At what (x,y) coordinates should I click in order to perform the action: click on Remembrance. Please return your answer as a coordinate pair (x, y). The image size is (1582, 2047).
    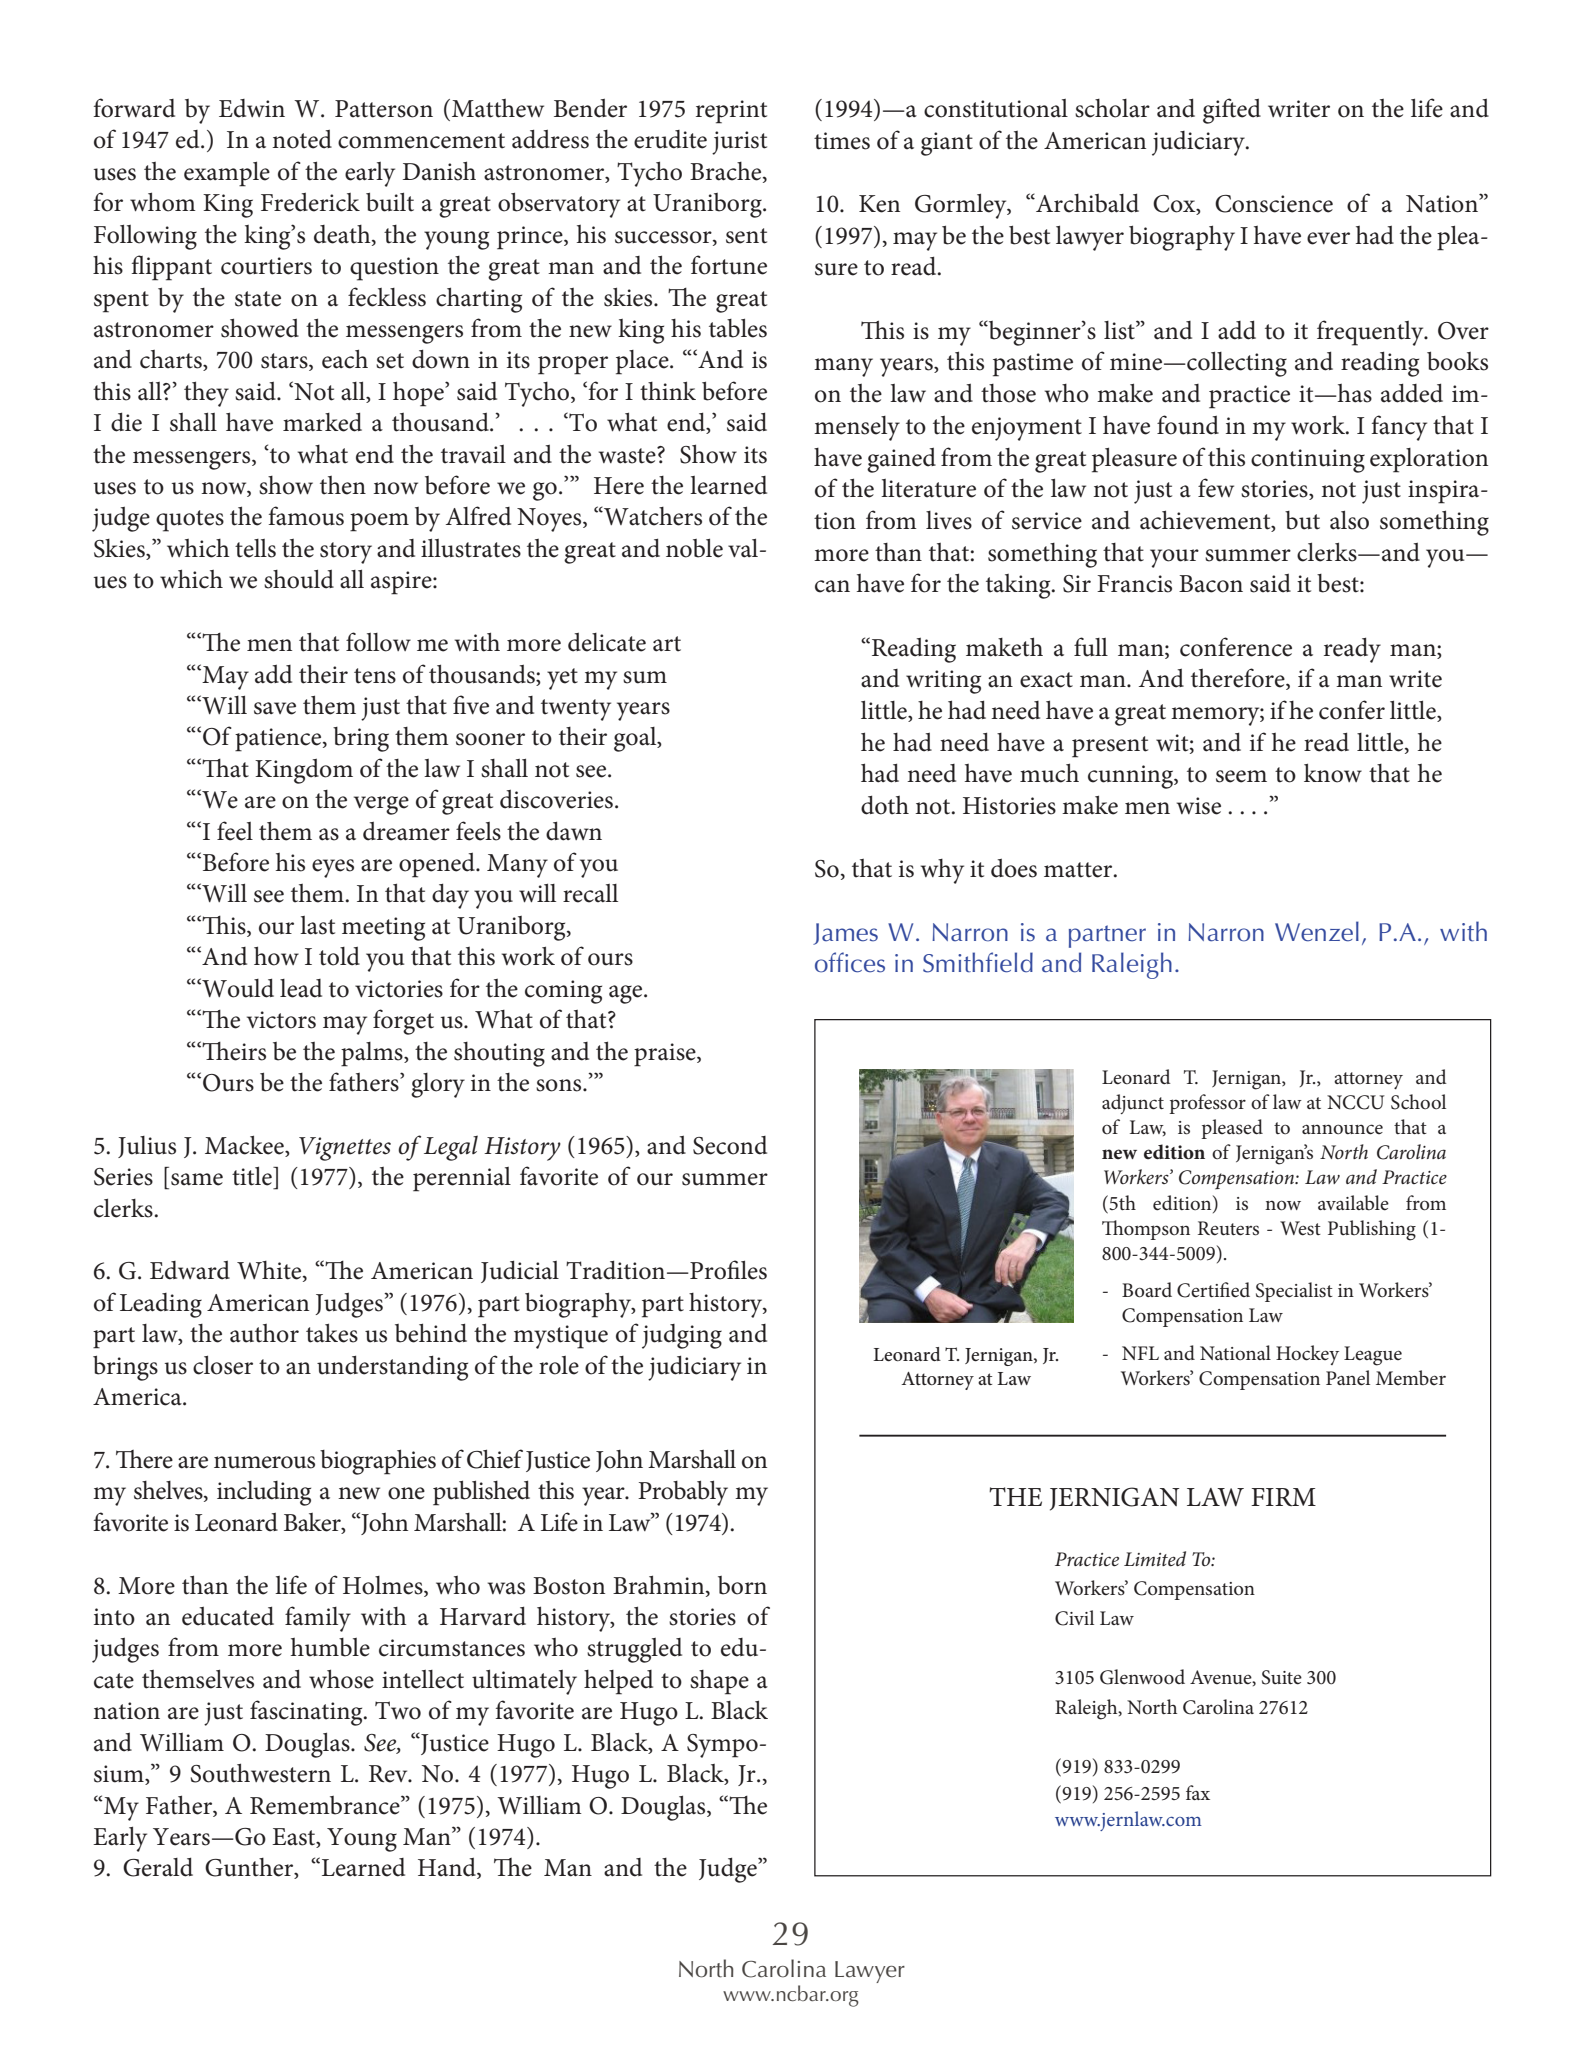
    Looking at the image, I should click on (326, 1805).
